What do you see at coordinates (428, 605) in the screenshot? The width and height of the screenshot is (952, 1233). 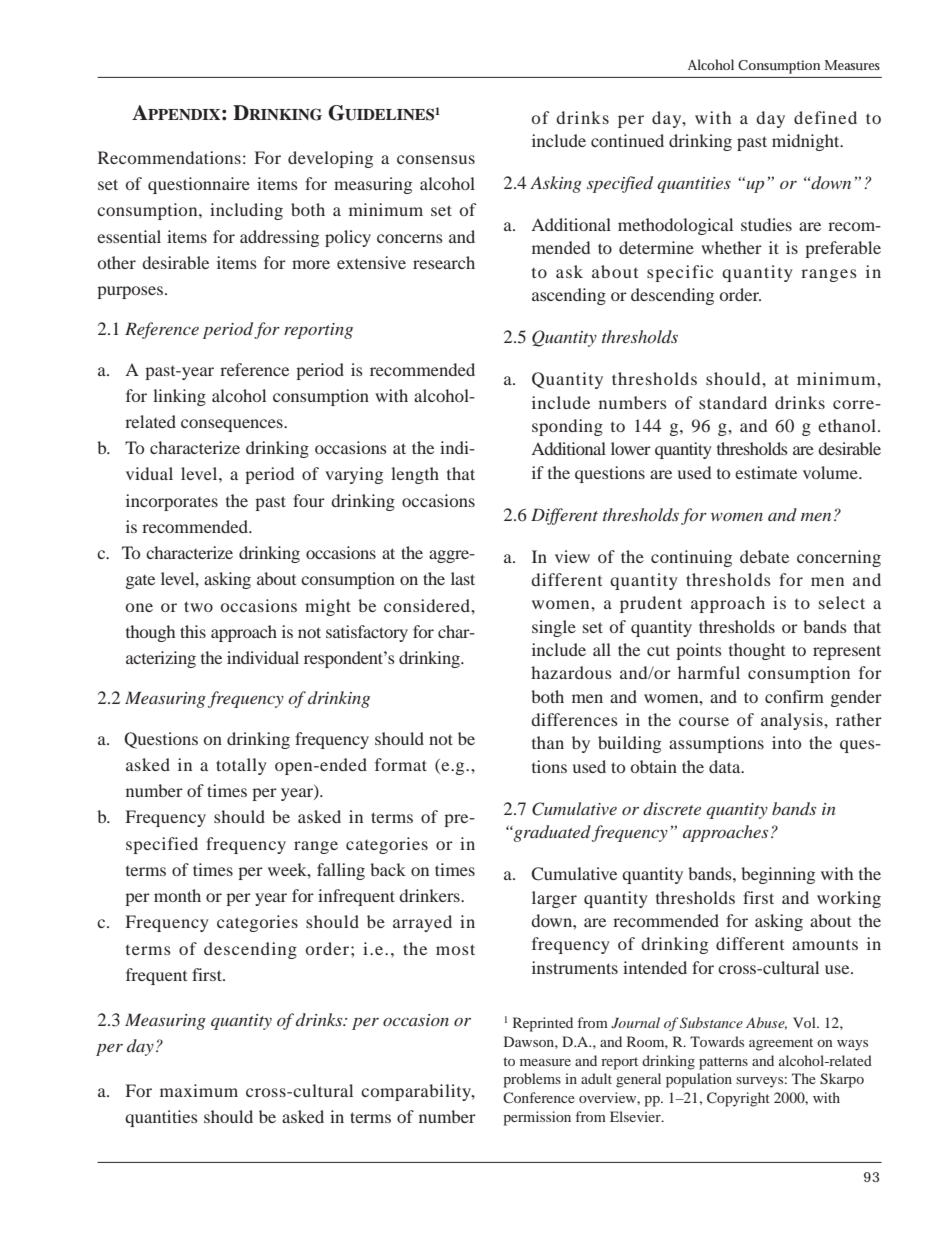 I see `considered` at bounding box center [428, 605].
